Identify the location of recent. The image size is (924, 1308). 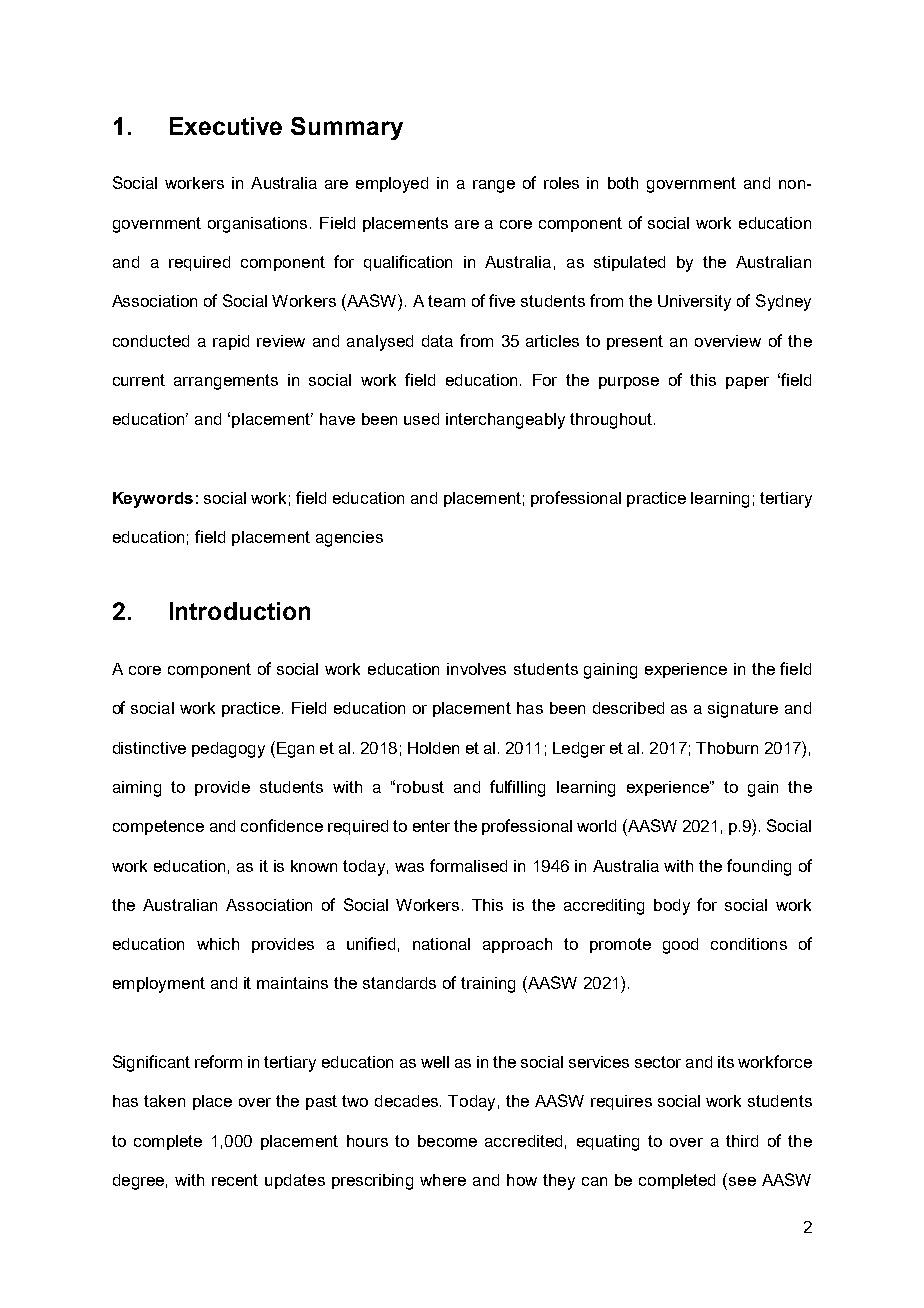
(235, 1180).
